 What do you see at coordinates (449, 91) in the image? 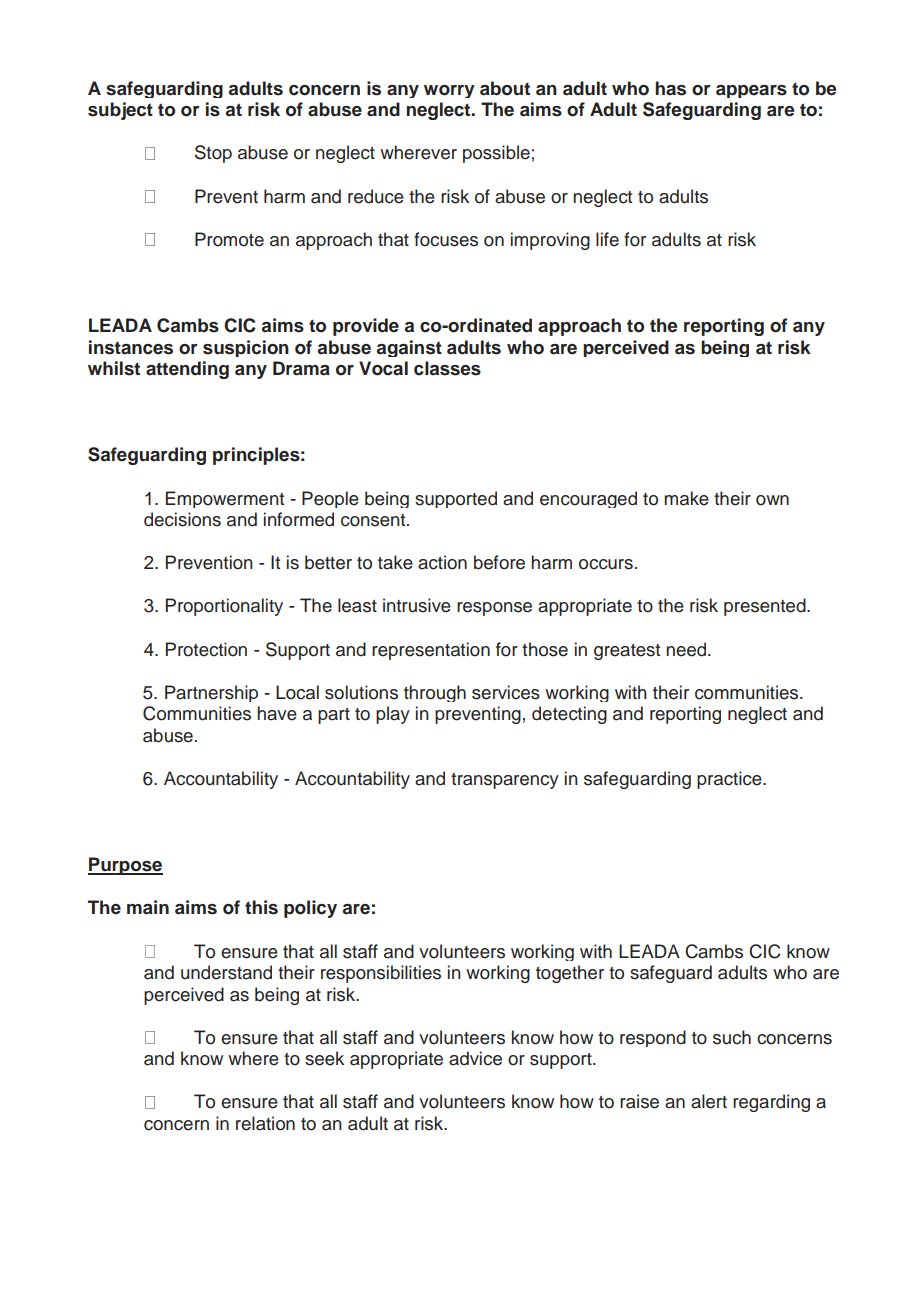
I see `worry` at bounding box center [449, 91].
